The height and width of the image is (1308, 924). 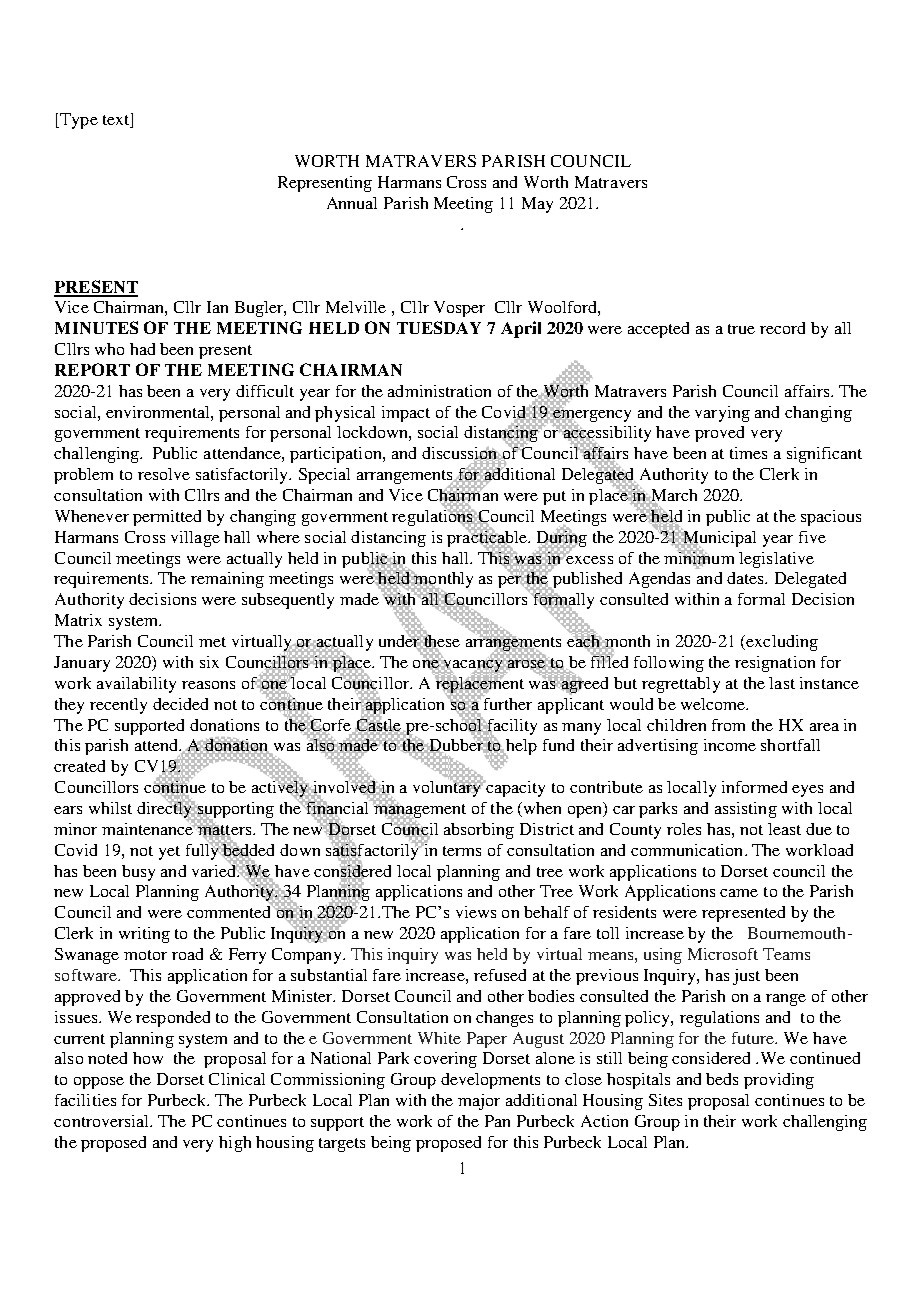 I want to click on whilst, so click(x=110, y=808).
